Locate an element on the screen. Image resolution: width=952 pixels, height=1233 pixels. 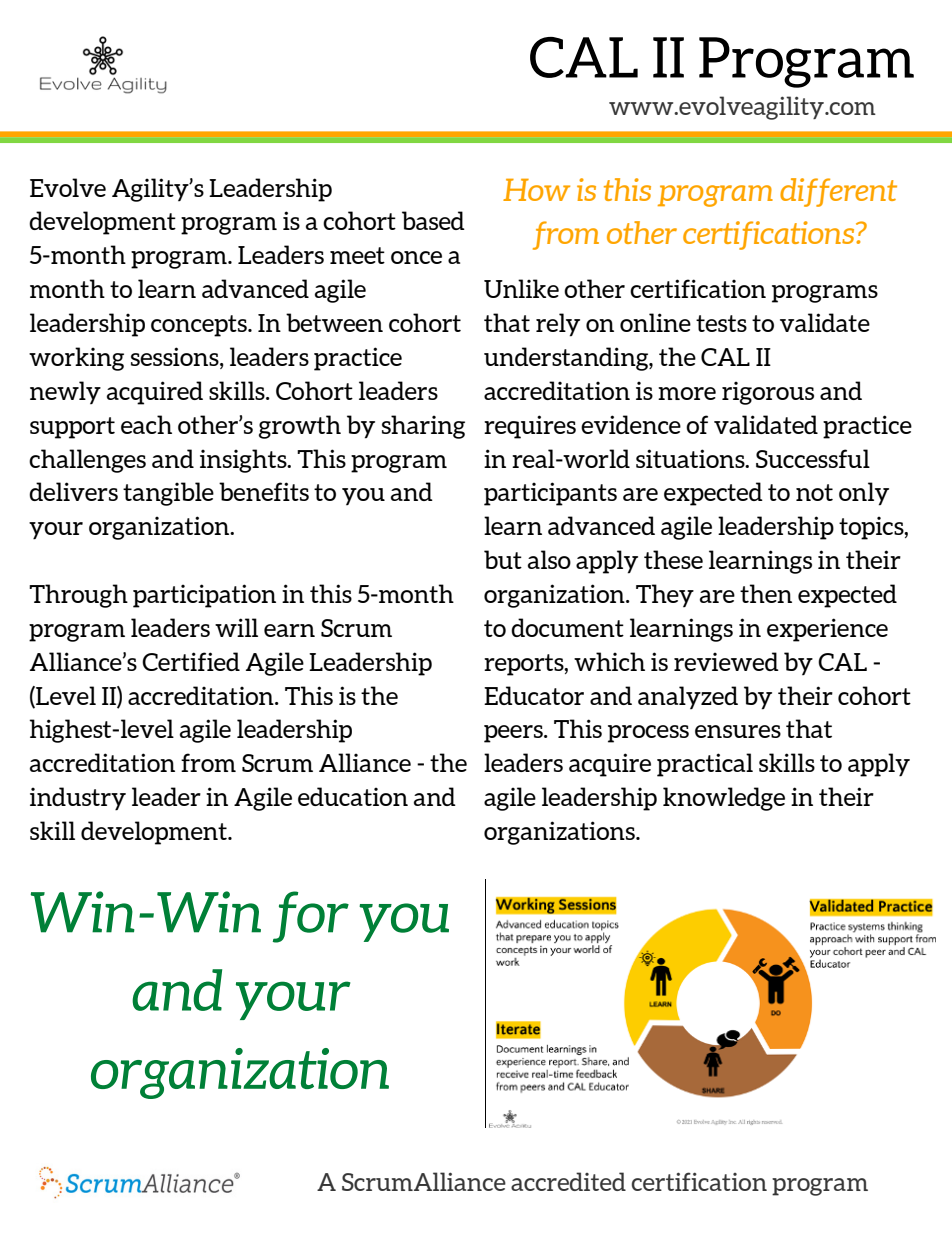
based is located at coordinates (433, 220).
